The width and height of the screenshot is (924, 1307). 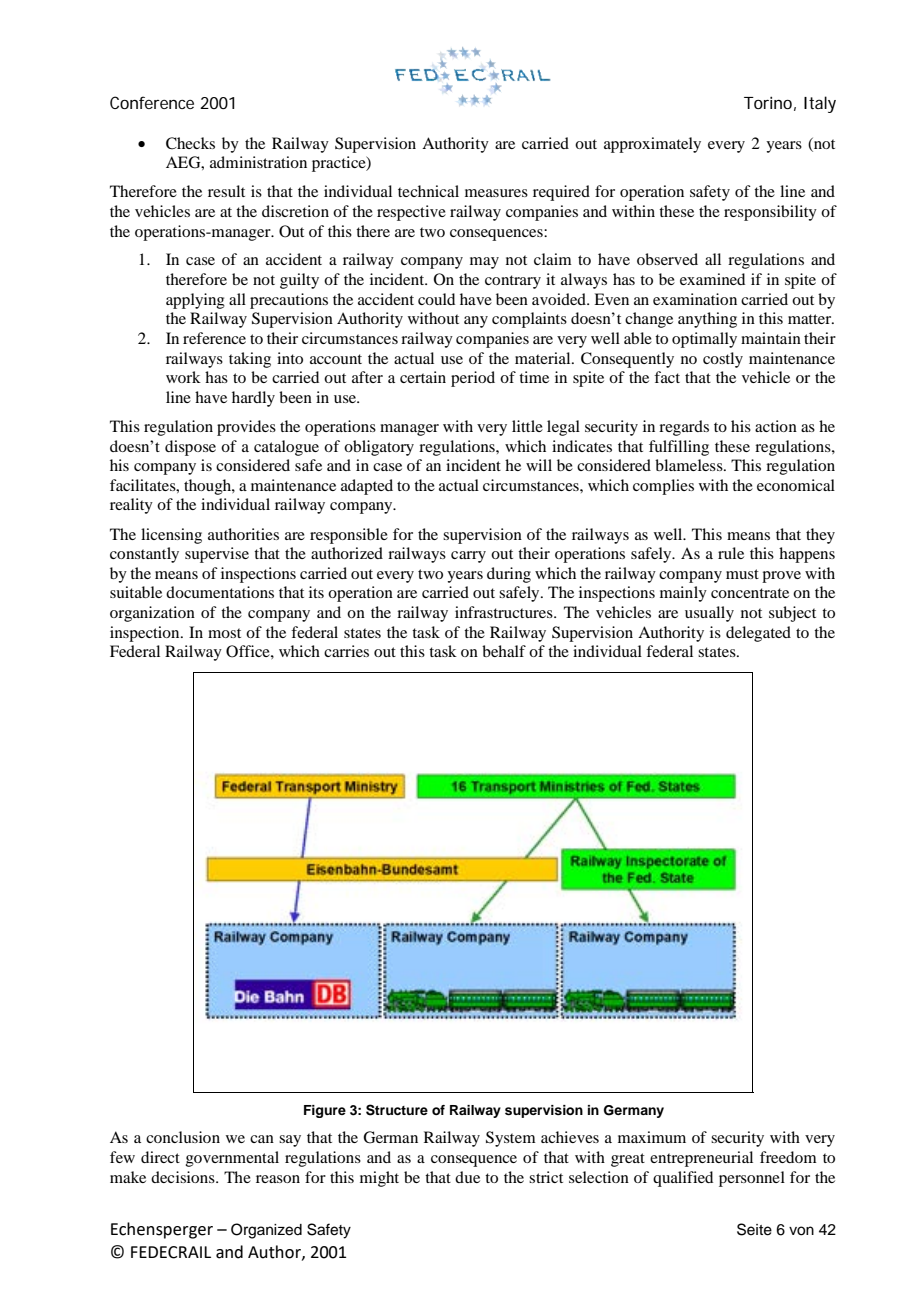 I want to click on behalf, so click(x=504, y=651).
